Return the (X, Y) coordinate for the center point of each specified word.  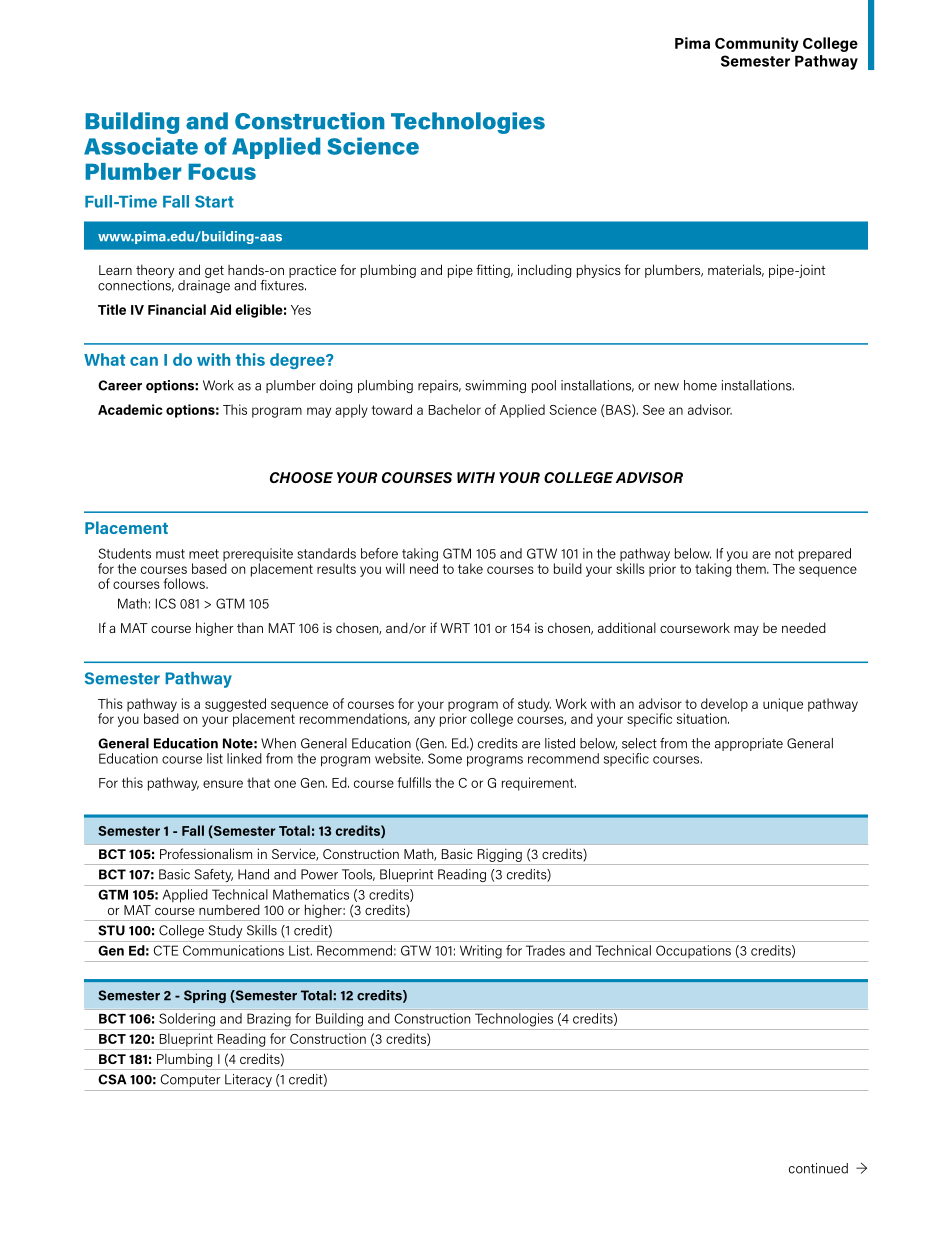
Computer (190, 1080)
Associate (141, 146)
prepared (825, 555)
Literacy (248, 1080)
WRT (455, 628)
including (545, 271)
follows (185, 583)
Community (757, 44)
